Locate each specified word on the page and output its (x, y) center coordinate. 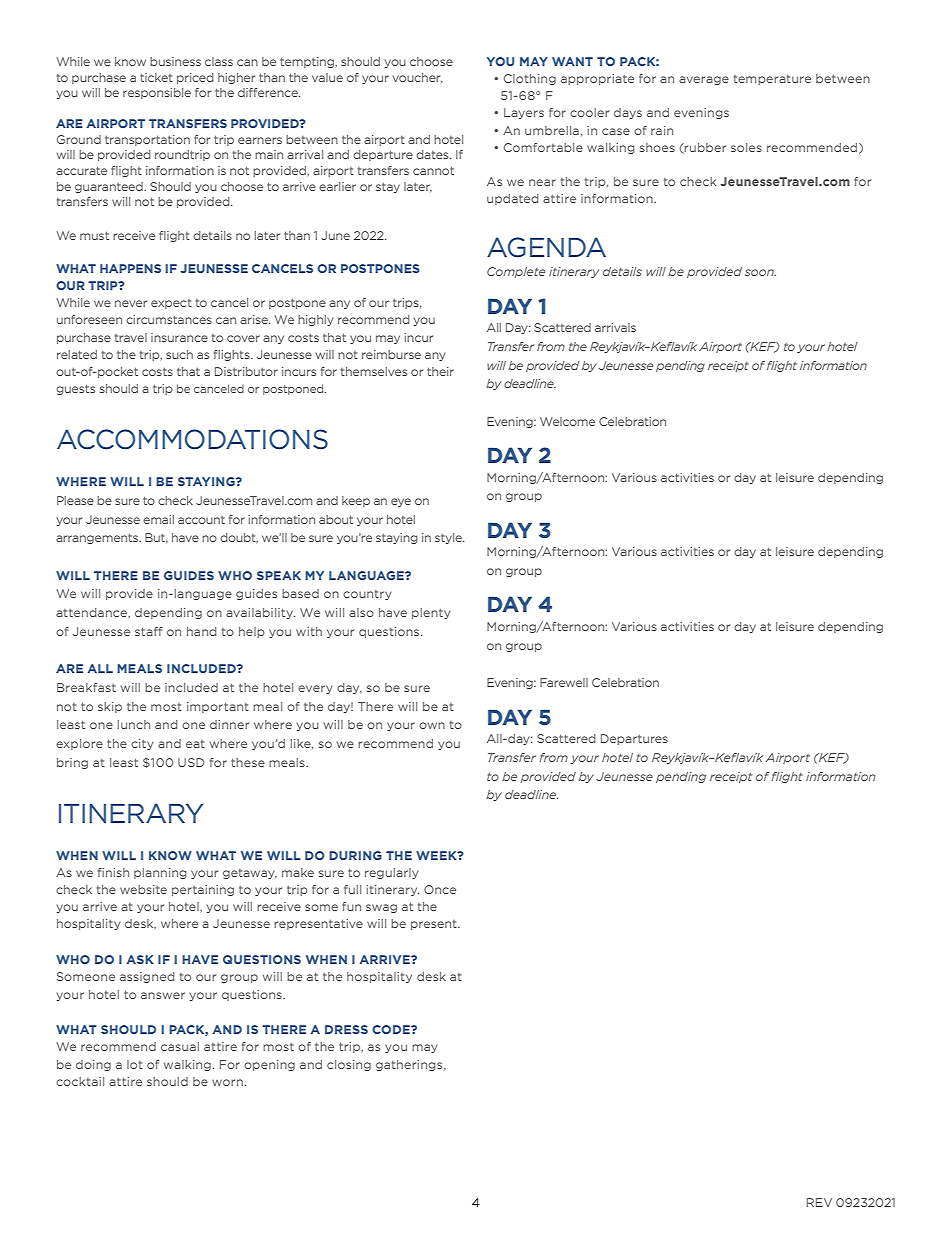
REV (819, 1202)
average (704, 80)
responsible (157, 93)
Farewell (564, 682)
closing (349, 1065)
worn (227, 1082)
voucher (417, 78)
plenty (431, 613)
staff (149, 631)
